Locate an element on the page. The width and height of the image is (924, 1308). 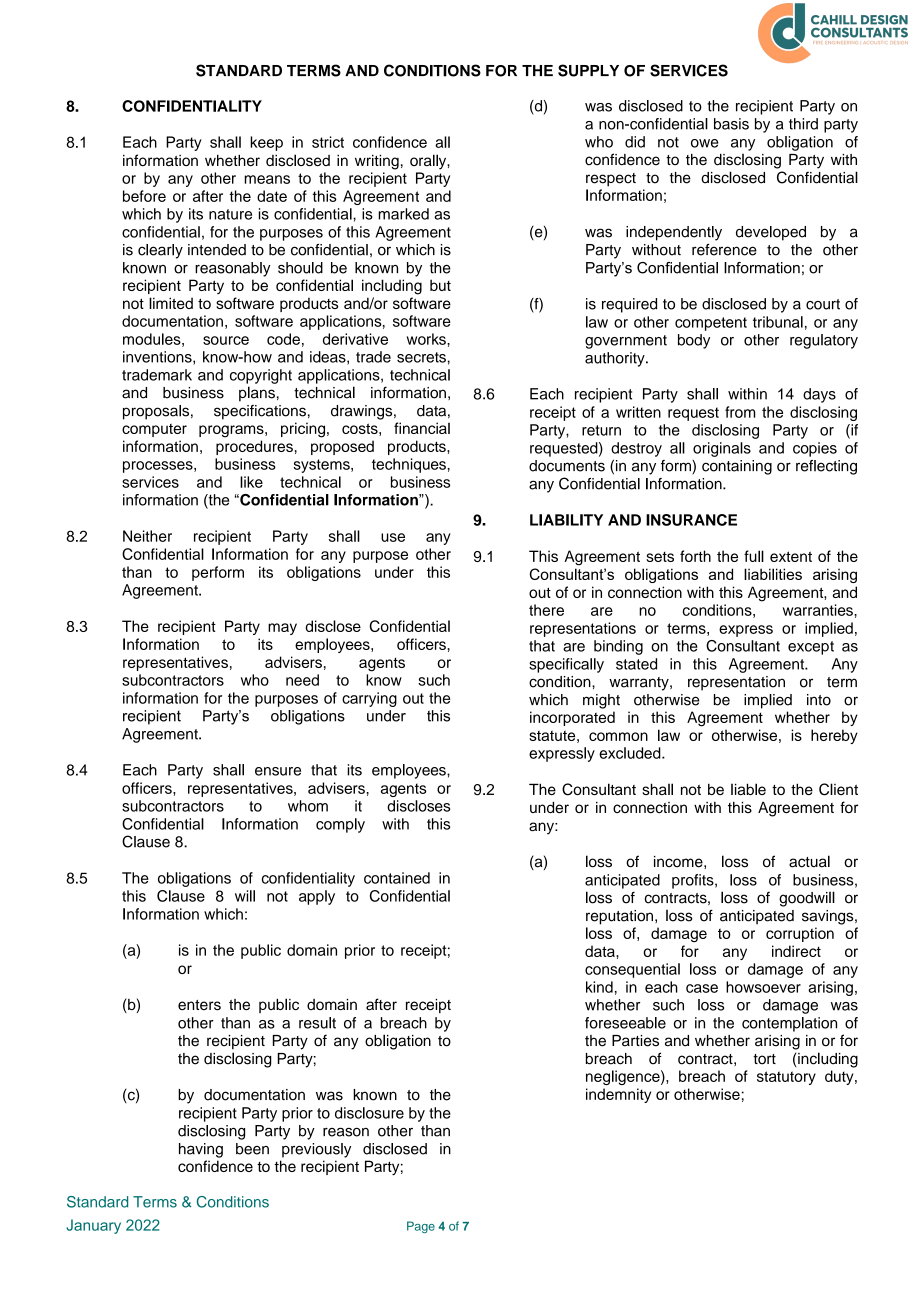
having is located at coordinates (201, 1150).
